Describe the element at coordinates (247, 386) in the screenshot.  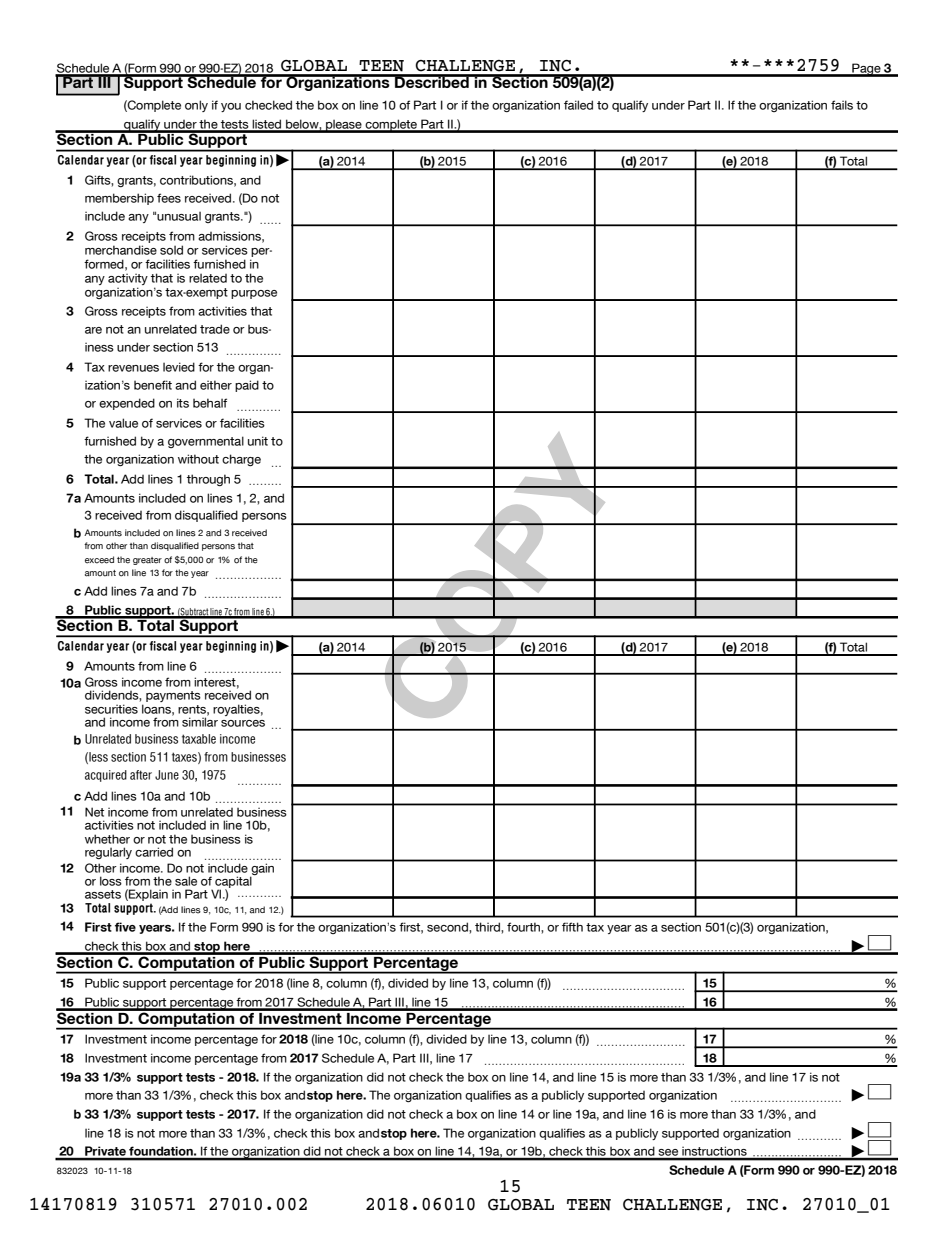
I see `paid` at that location.
